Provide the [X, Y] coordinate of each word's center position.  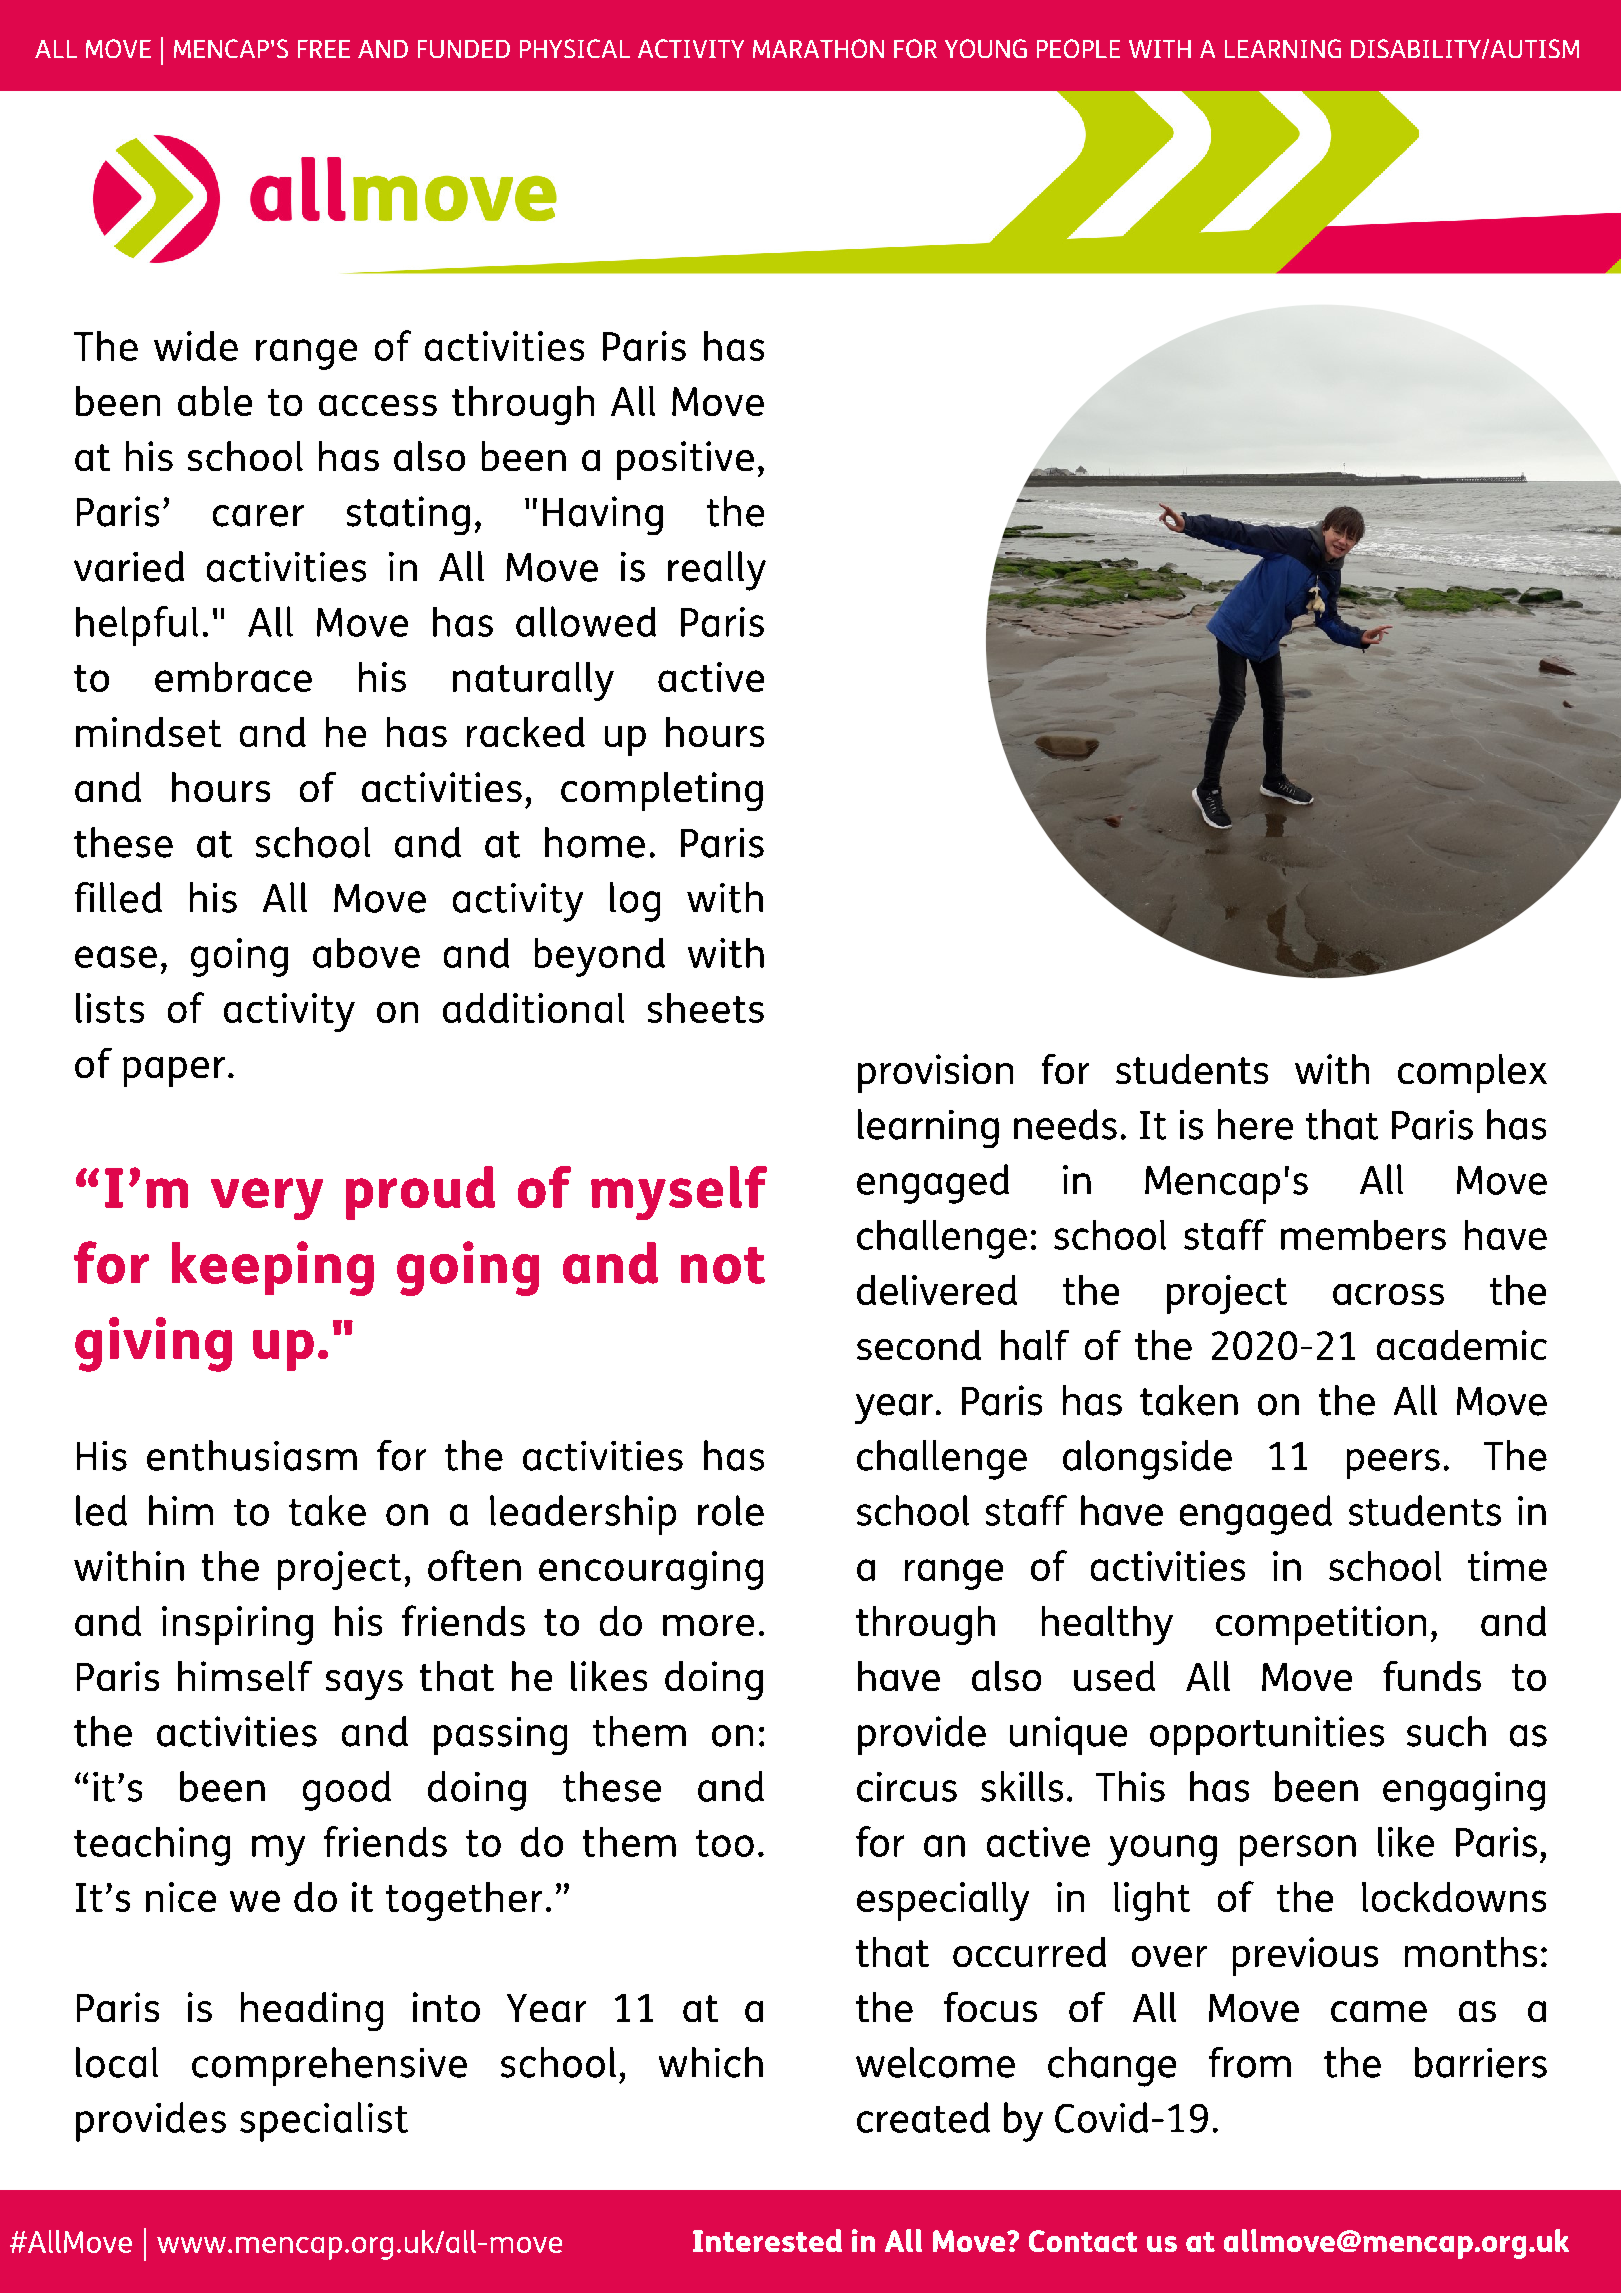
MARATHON [818, 48]
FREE [324, 49]
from [1250, 2062]
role [731, 1510]
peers [1393, 1464]
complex [1472, 1073]
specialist [324, 2122]
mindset [148, 732]
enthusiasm [252, 1455]
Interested [767, 2240]
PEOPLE [1078, 48]
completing [662, 791]
